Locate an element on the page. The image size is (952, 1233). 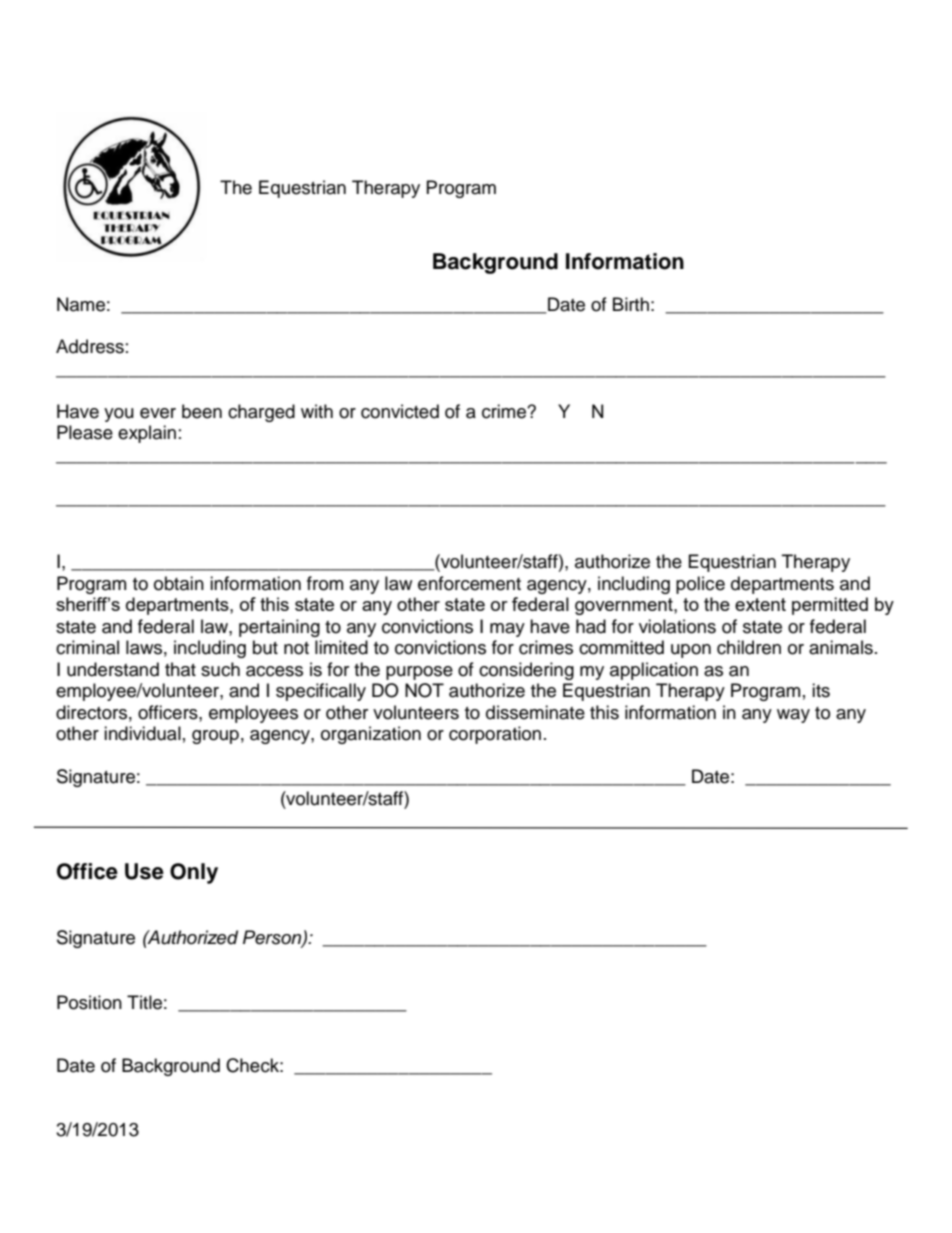
enforcement is located at coordinates (469, 583).
